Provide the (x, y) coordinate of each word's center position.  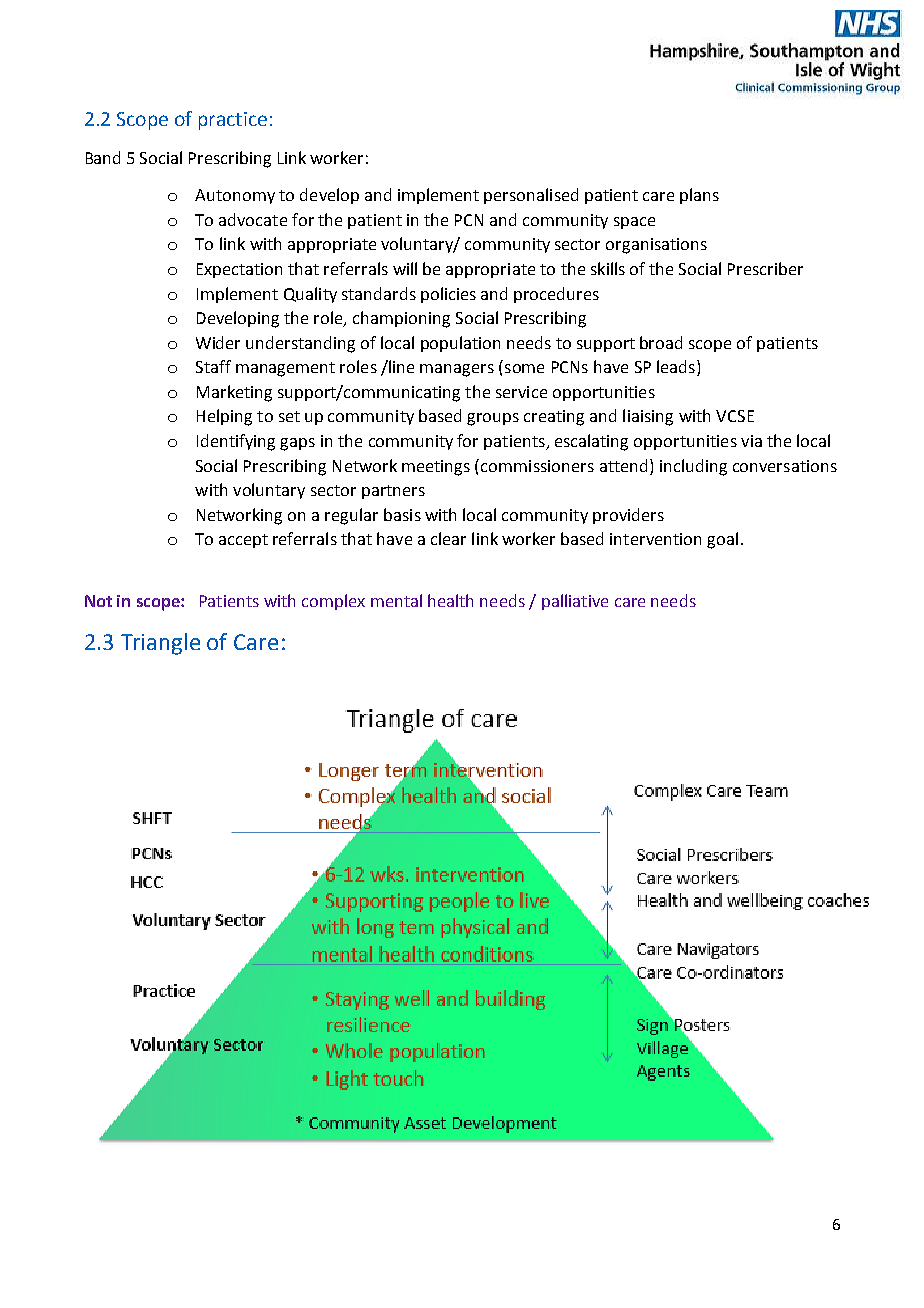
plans (699, 196)
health (450, 600)
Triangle (160, 644)
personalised (531, 196)
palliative (575, 602)
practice (233, 121)
